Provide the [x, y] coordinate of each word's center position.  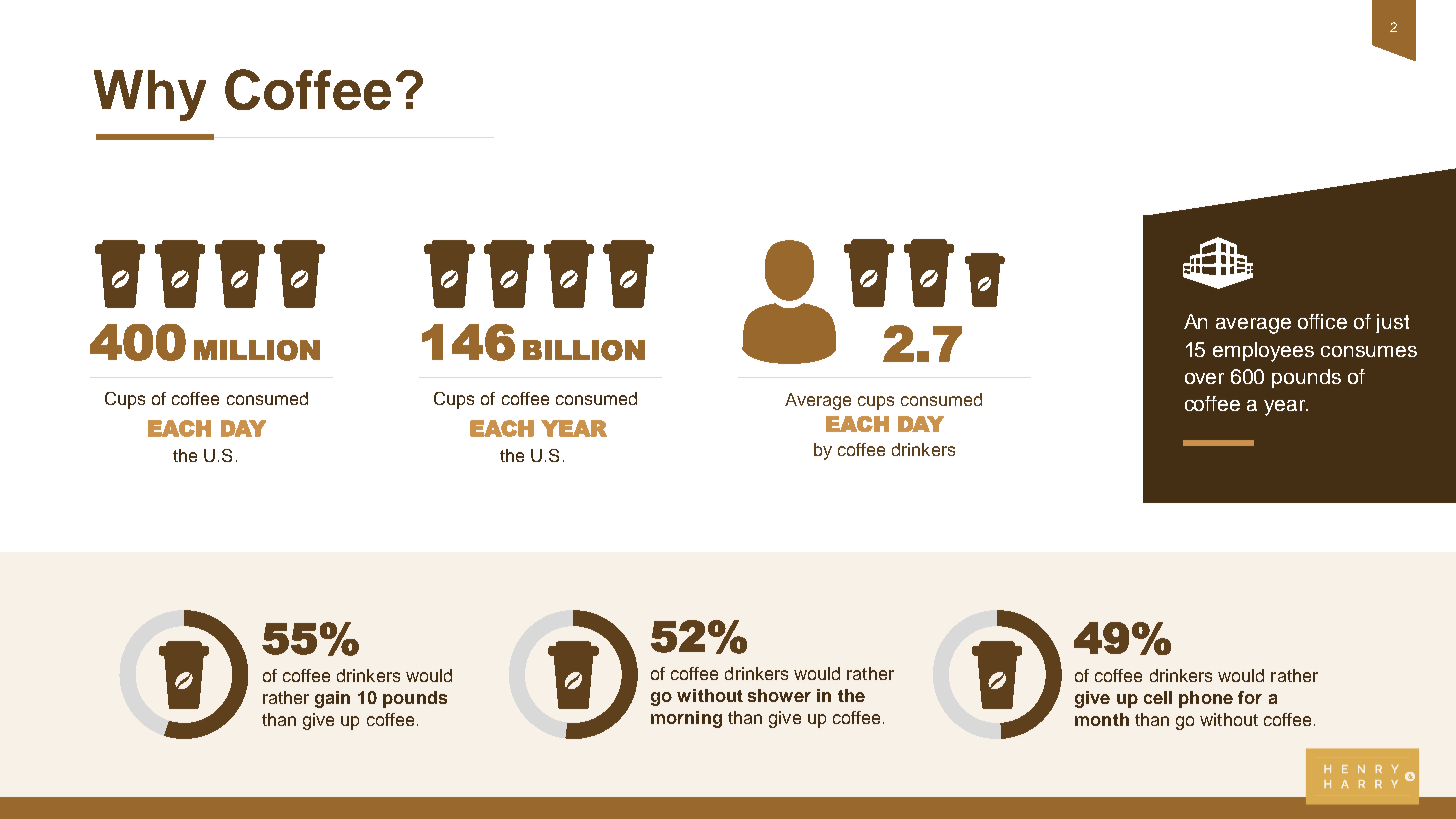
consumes [1369, 351]
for [1250, 697]
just [1392, 323]
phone [1206, 699]
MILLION [257, 350]
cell [1158, 697]
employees [1263, 352]
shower [779, 695]
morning [686, 719]
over [1204, 378]
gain [332, 699]
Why [150, 95]
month [1102, 719]
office [1322, 321]
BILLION [584, 350]
